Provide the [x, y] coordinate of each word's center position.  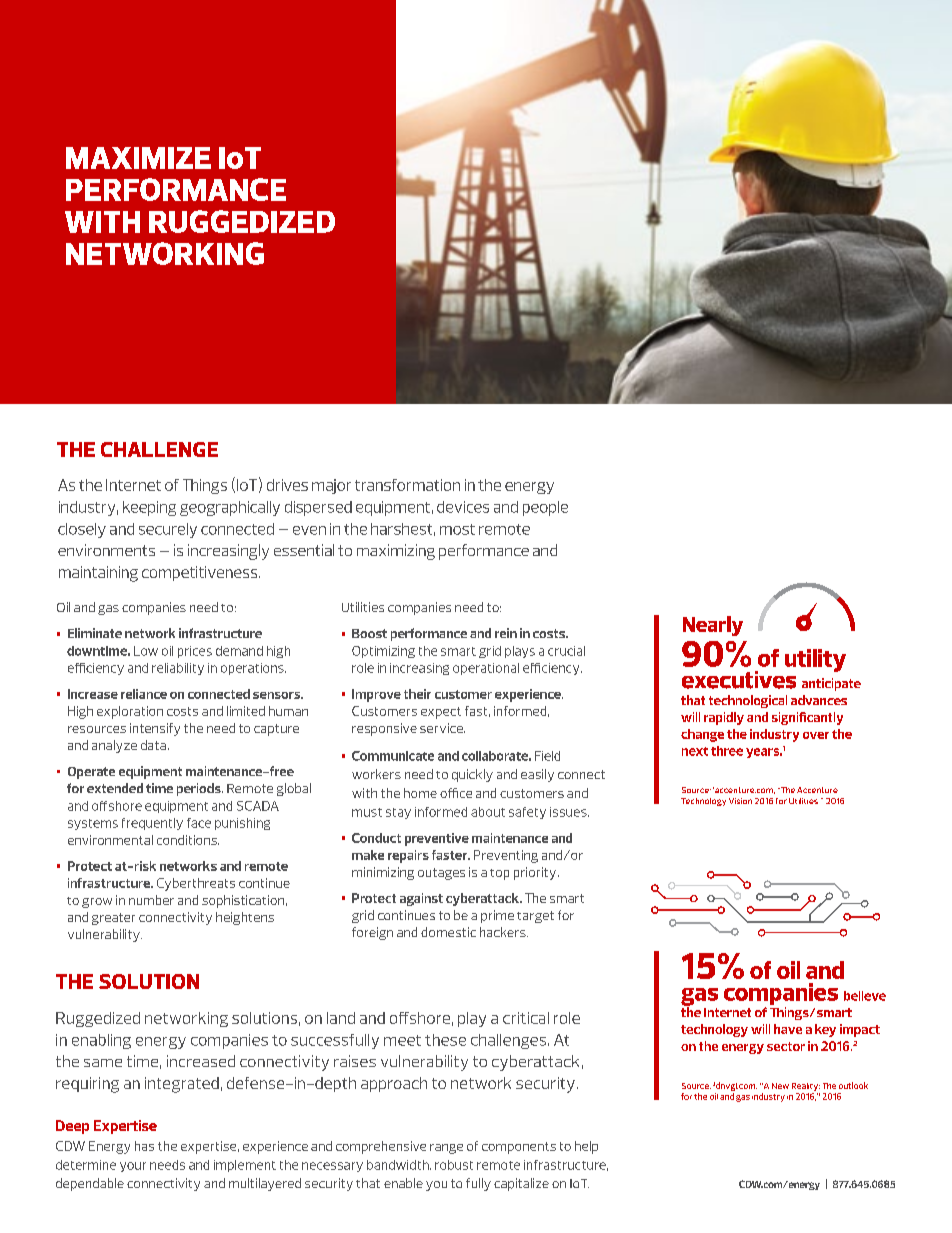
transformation [407, 485]
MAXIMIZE [138, 158]
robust [454, 1165]
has [144, 1146]
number [151, 900]
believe [865, 996]
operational [486, 669]
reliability [178, 669]
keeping [149, 508]
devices [463, 507]
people [545, 508]
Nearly [713, 626]
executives [739, 680]
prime [497, 916]
